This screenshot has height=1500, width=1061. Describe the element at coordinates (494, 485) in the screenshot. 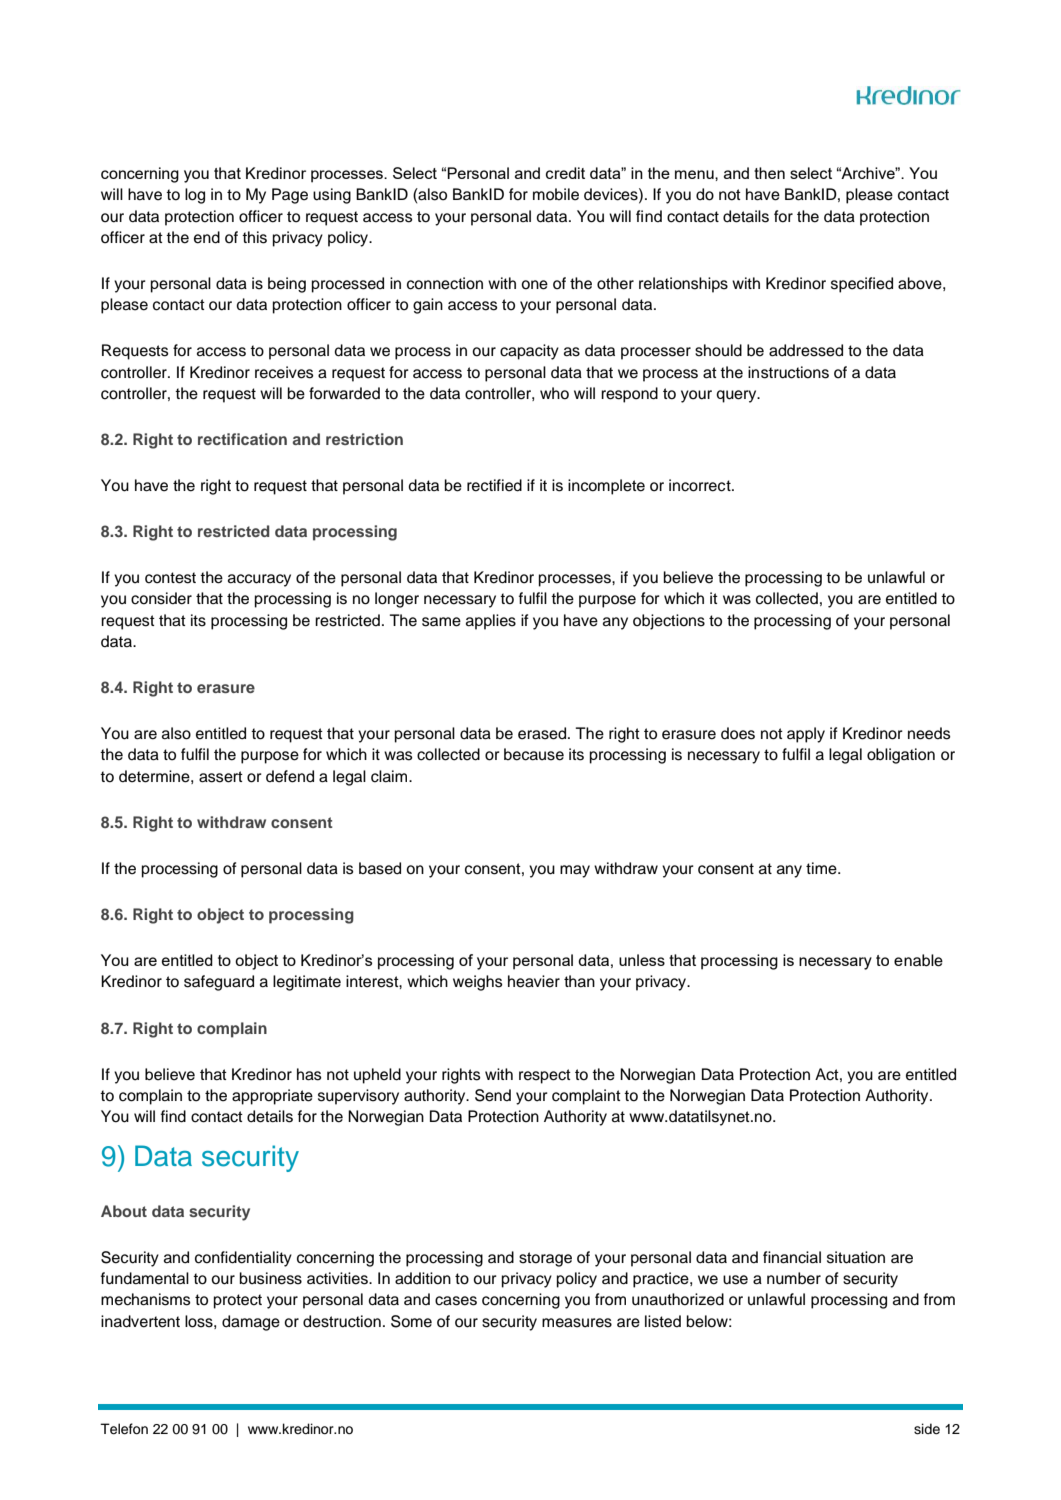

I see `rectified` at that location.
